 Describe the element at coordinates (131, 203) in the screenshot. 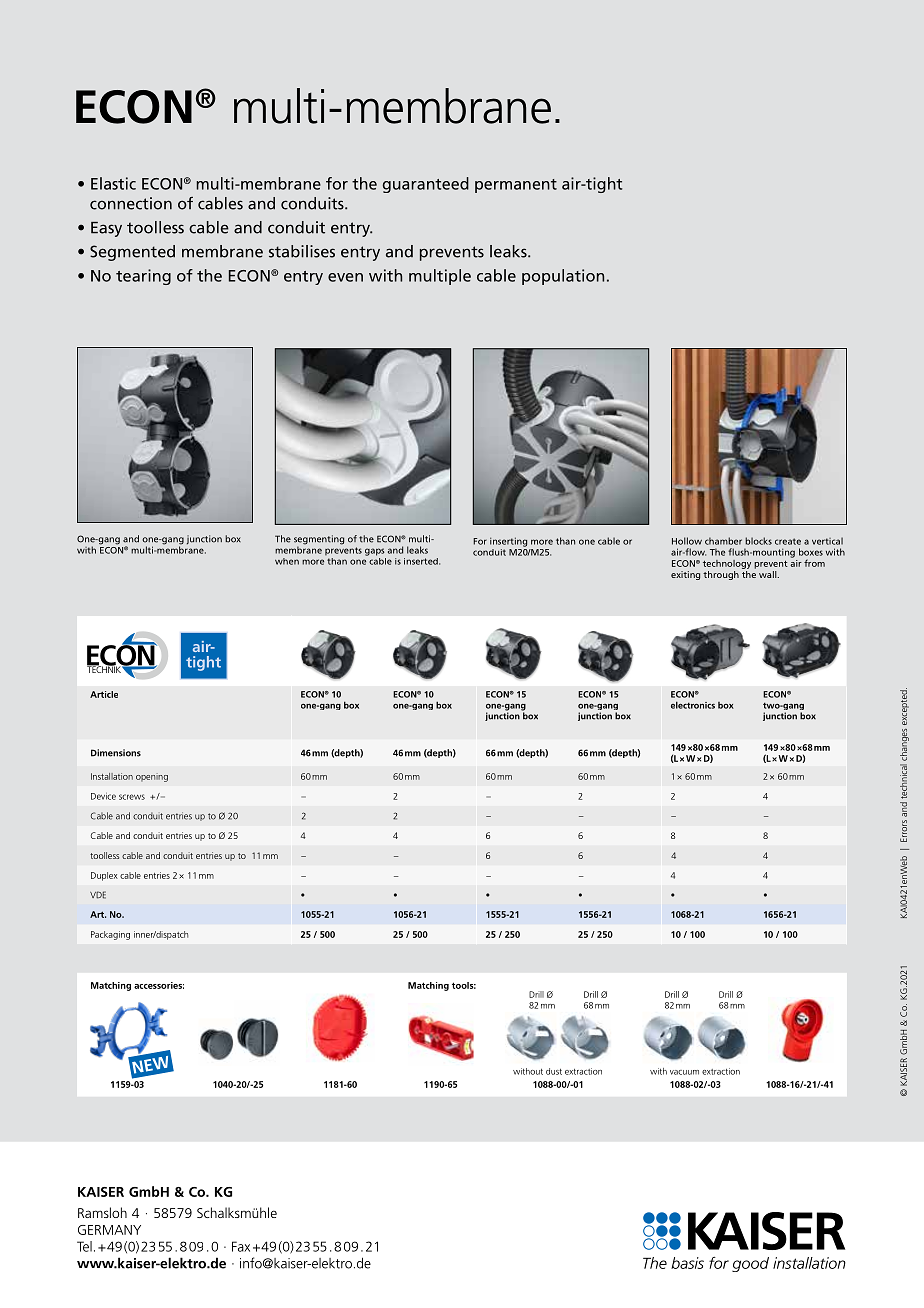

I see `connection` at that location.
